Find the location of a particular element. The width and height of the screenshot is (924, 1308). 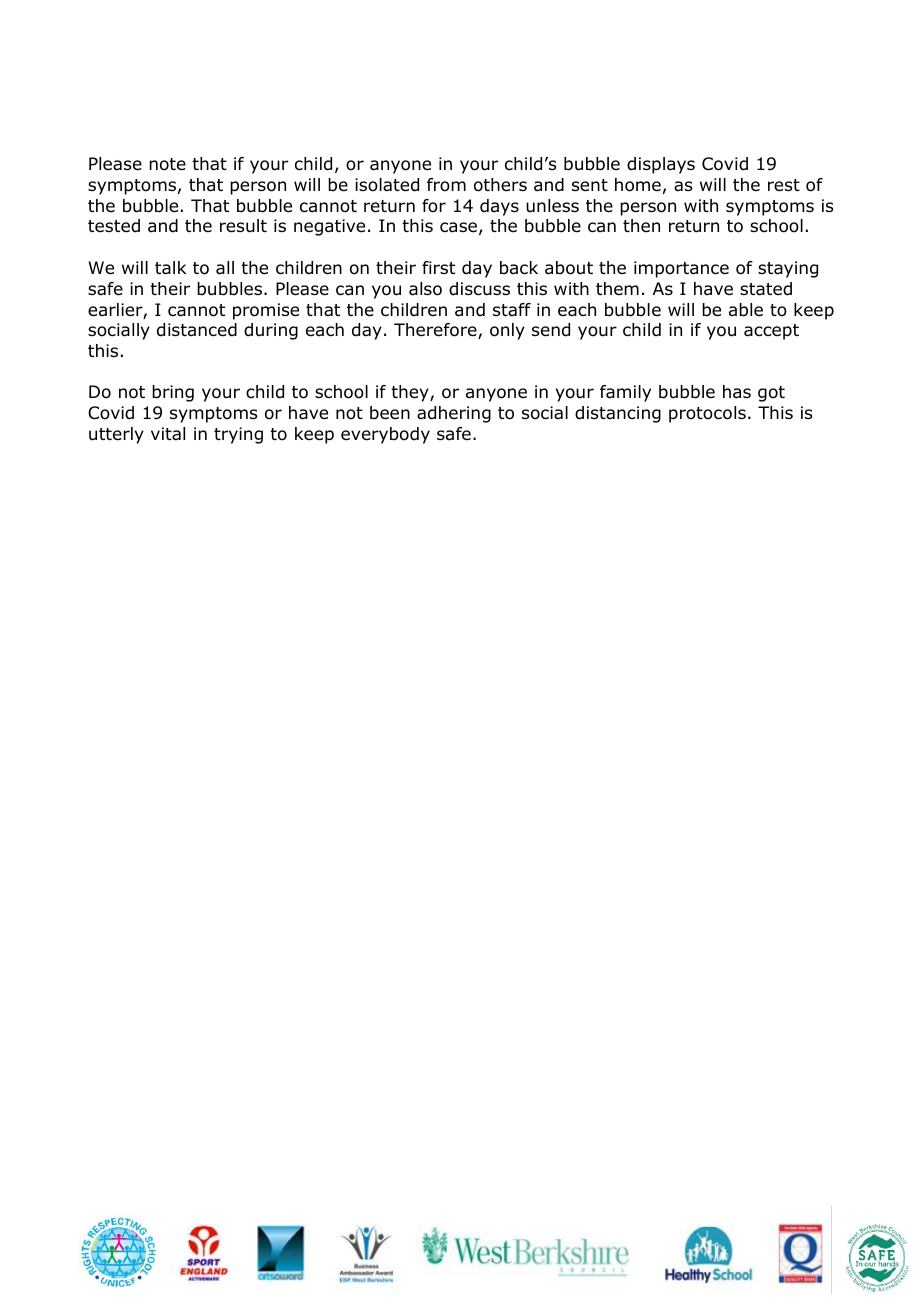

importance is located at coordinates (681, 269).
